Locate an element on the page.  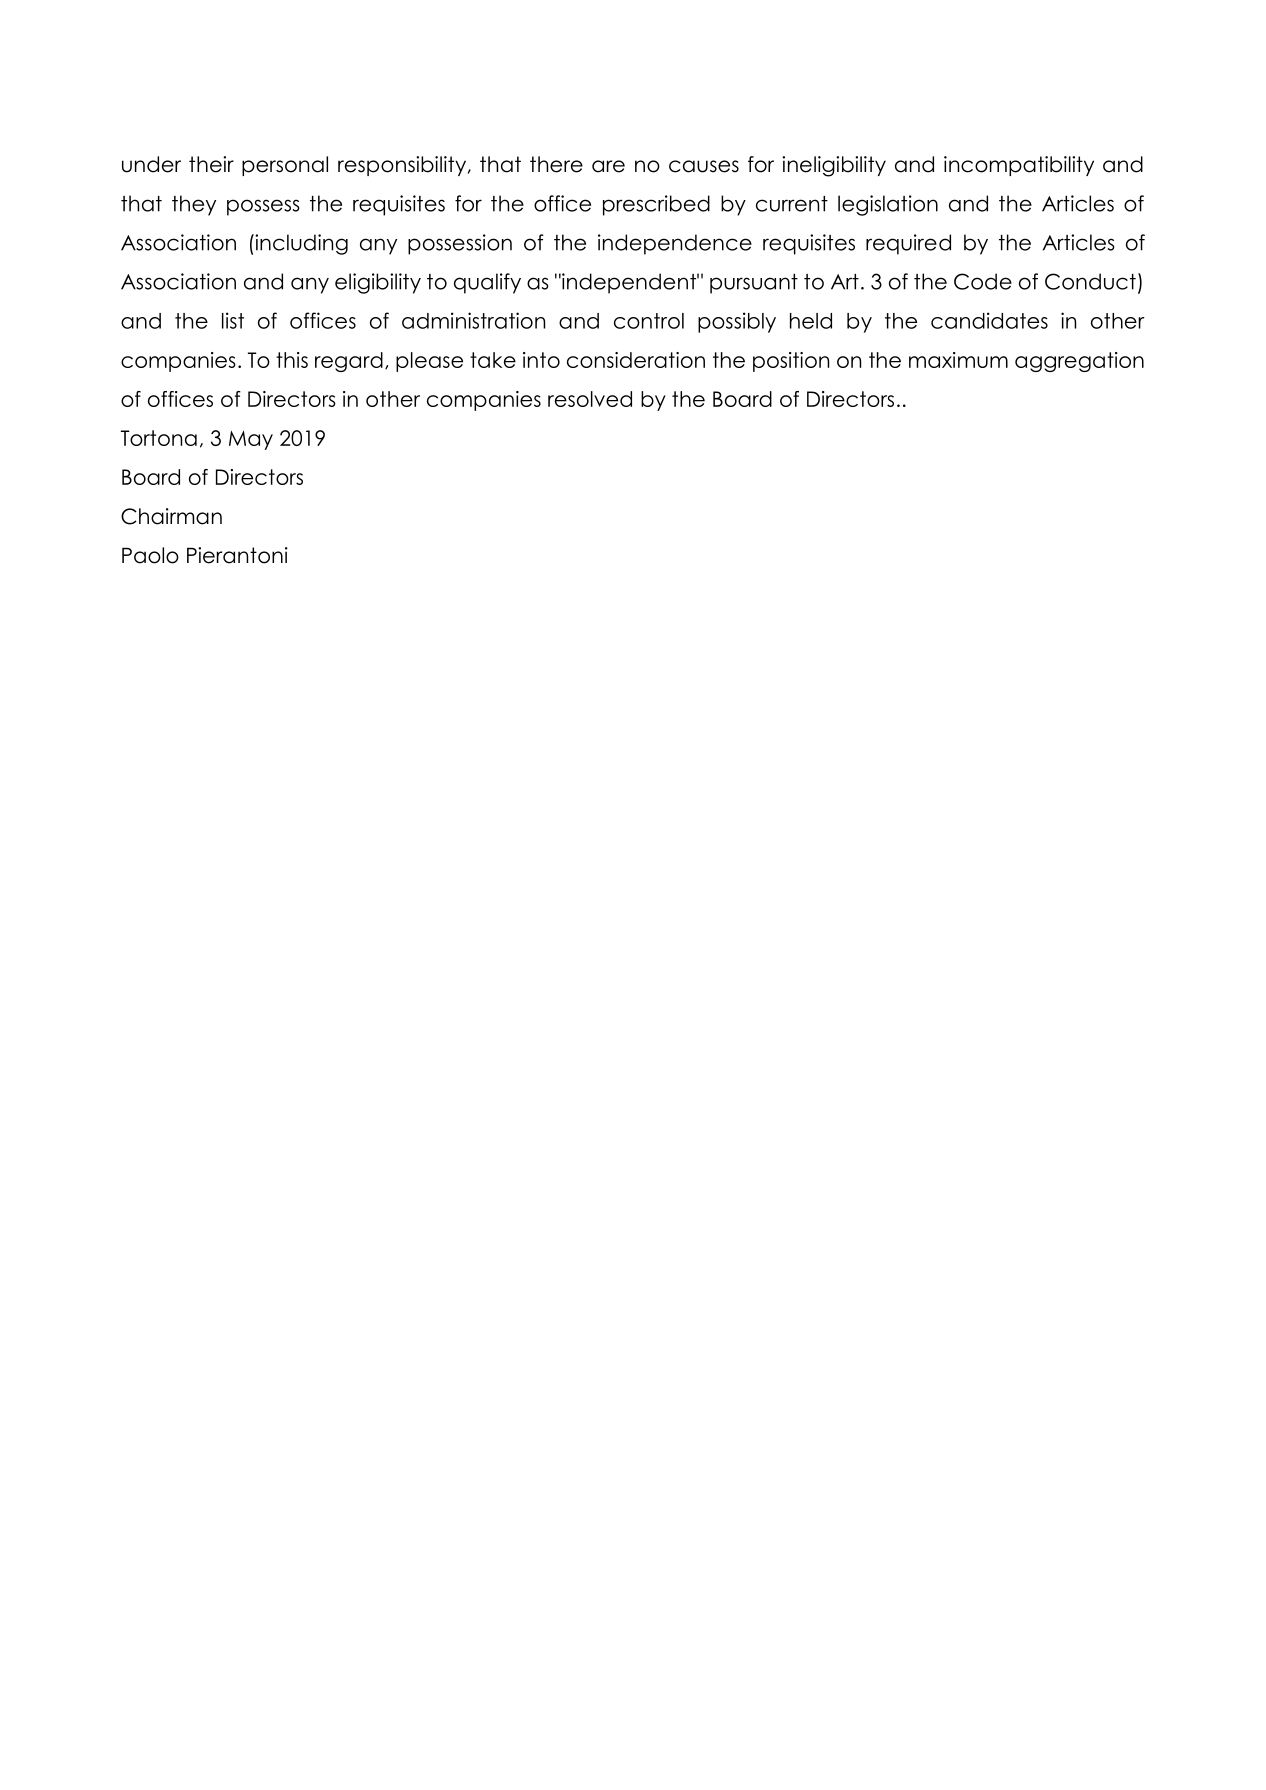
including is located at coordinates (300, 244).
